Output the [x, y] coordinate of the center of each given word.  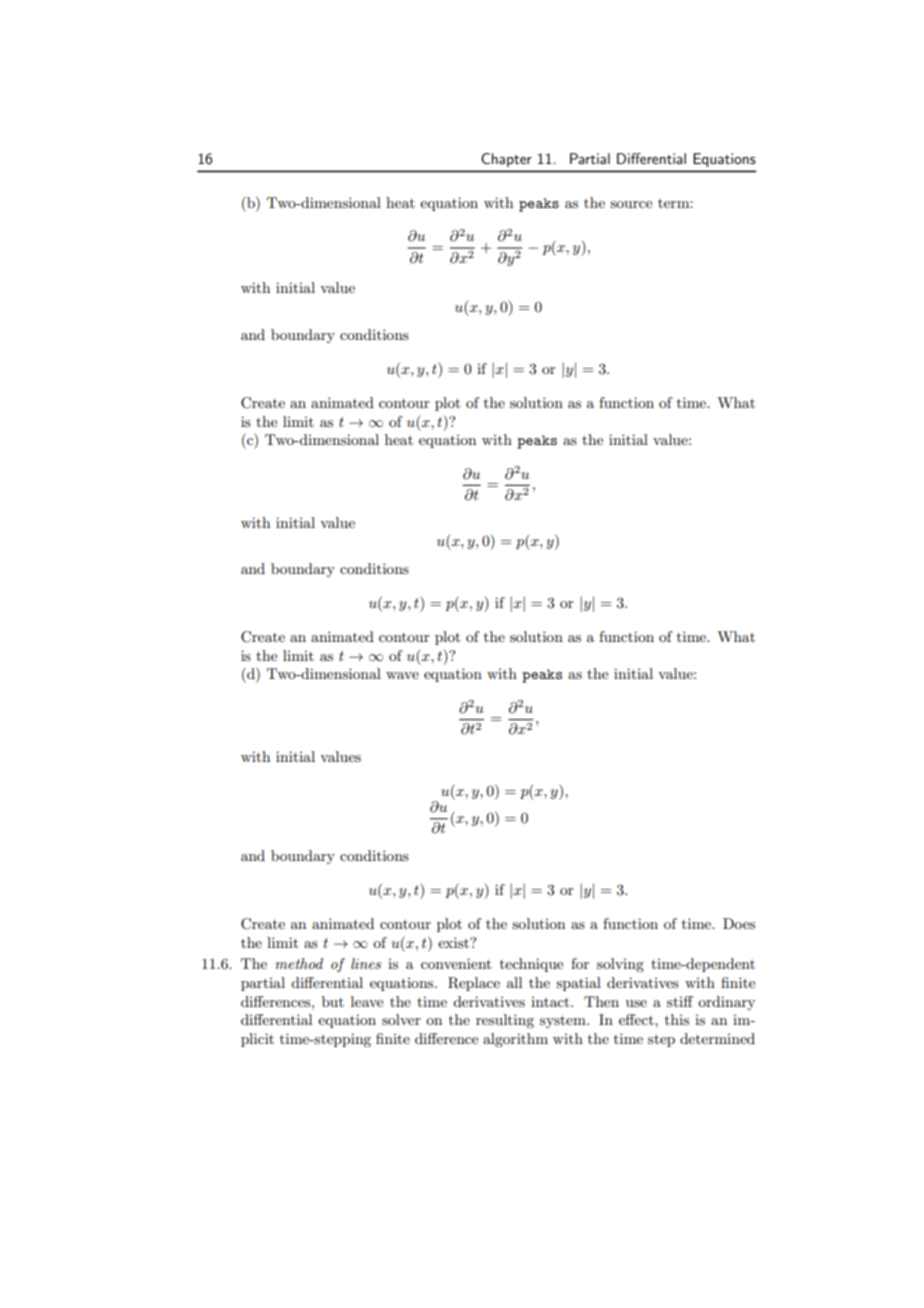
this [677, 1019]
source [631, 204]
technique [531, 965]
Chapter [507, 160]
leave [367, 1001]
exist [454, 942]
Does [739, 923]
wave [402, 675]
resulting [505, 1021]
